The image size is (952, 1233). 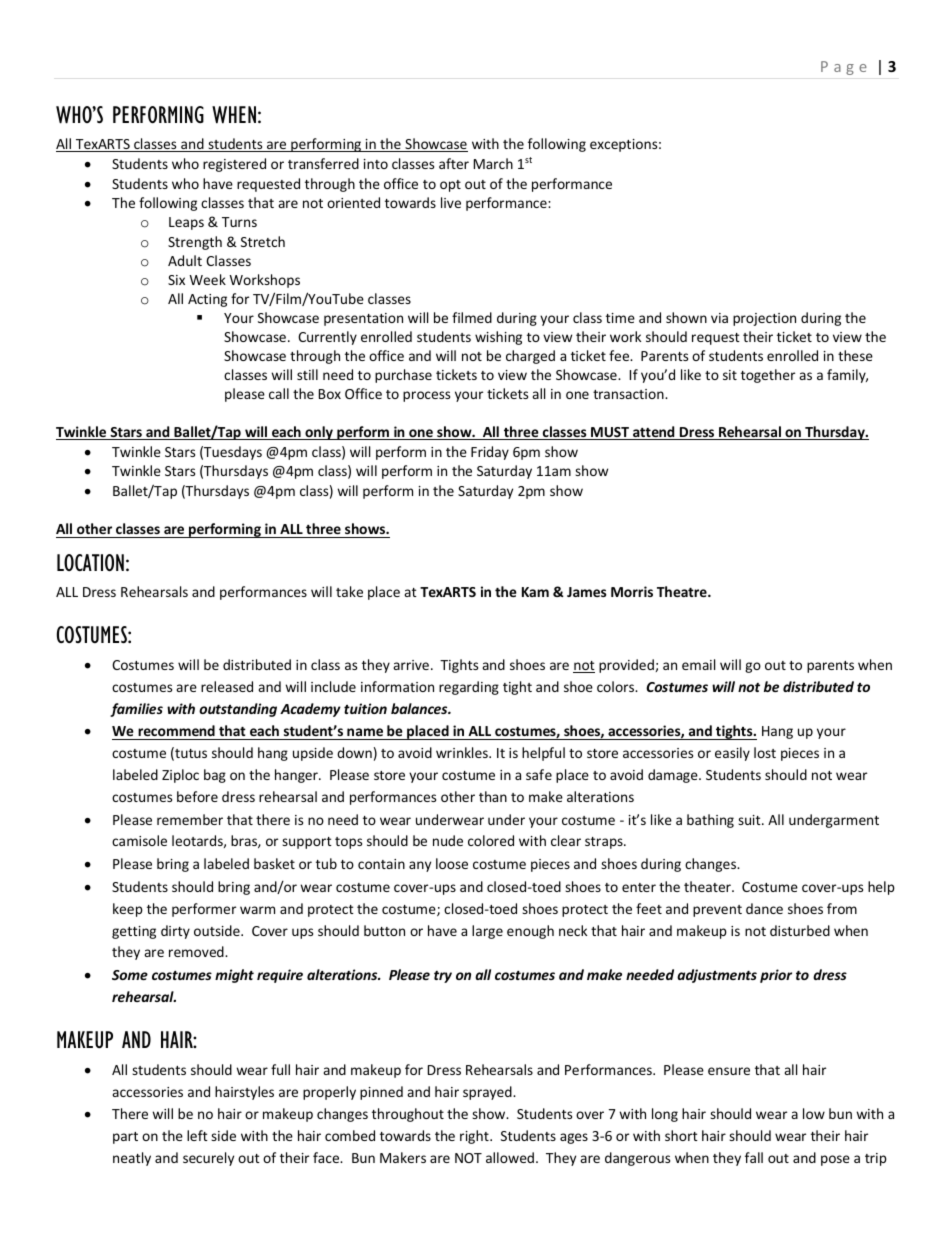 What do you see at coordinates (698, 664) in the screenshot?
I see `email` at bounding box center [698, 664].
